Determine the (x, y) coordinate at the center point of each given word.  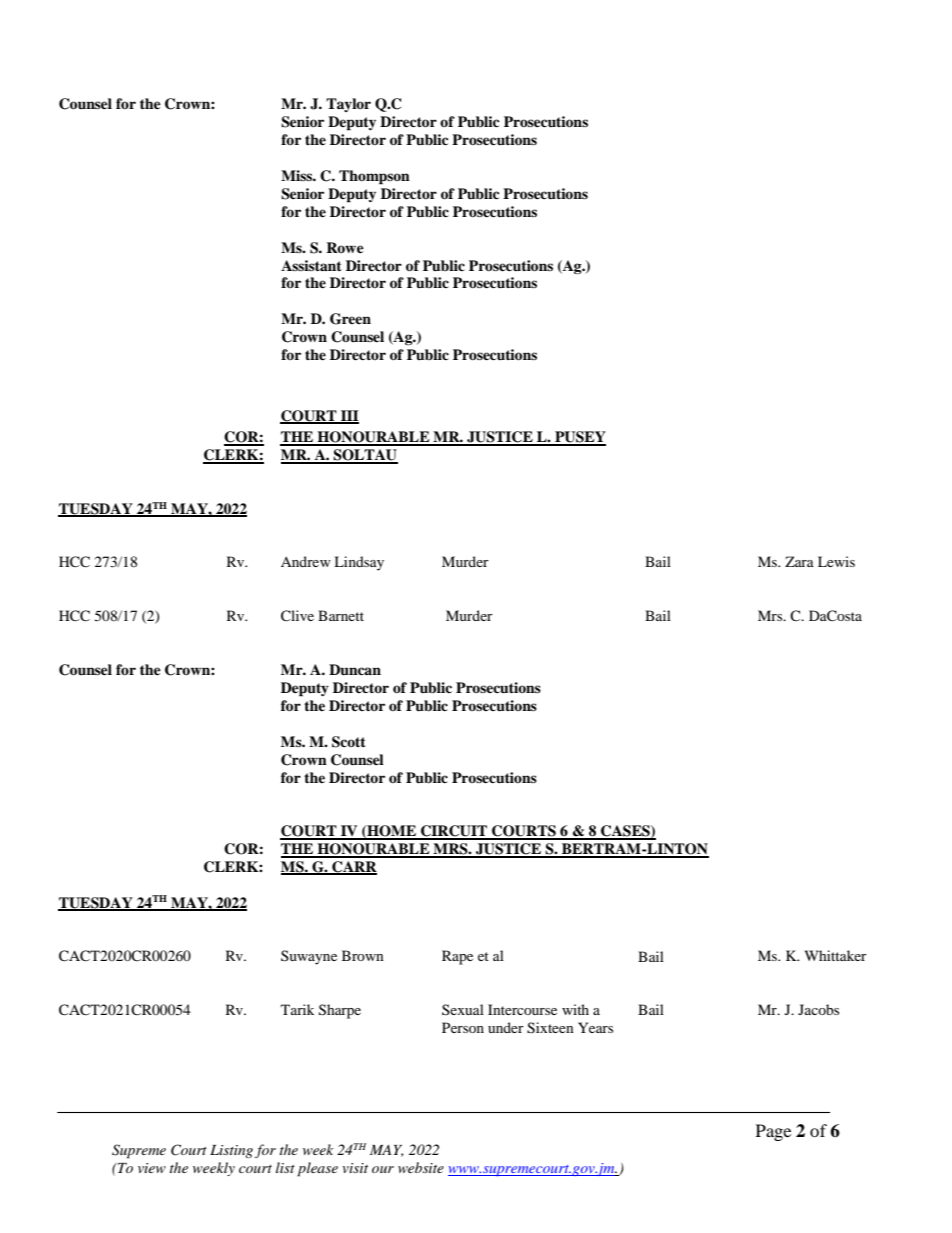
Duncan (355, 670)
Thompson (374, 177)
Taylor (348, 105)
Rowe (345, 247)
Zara (799, 561)
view (152, 1168)
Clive (297, 616)
